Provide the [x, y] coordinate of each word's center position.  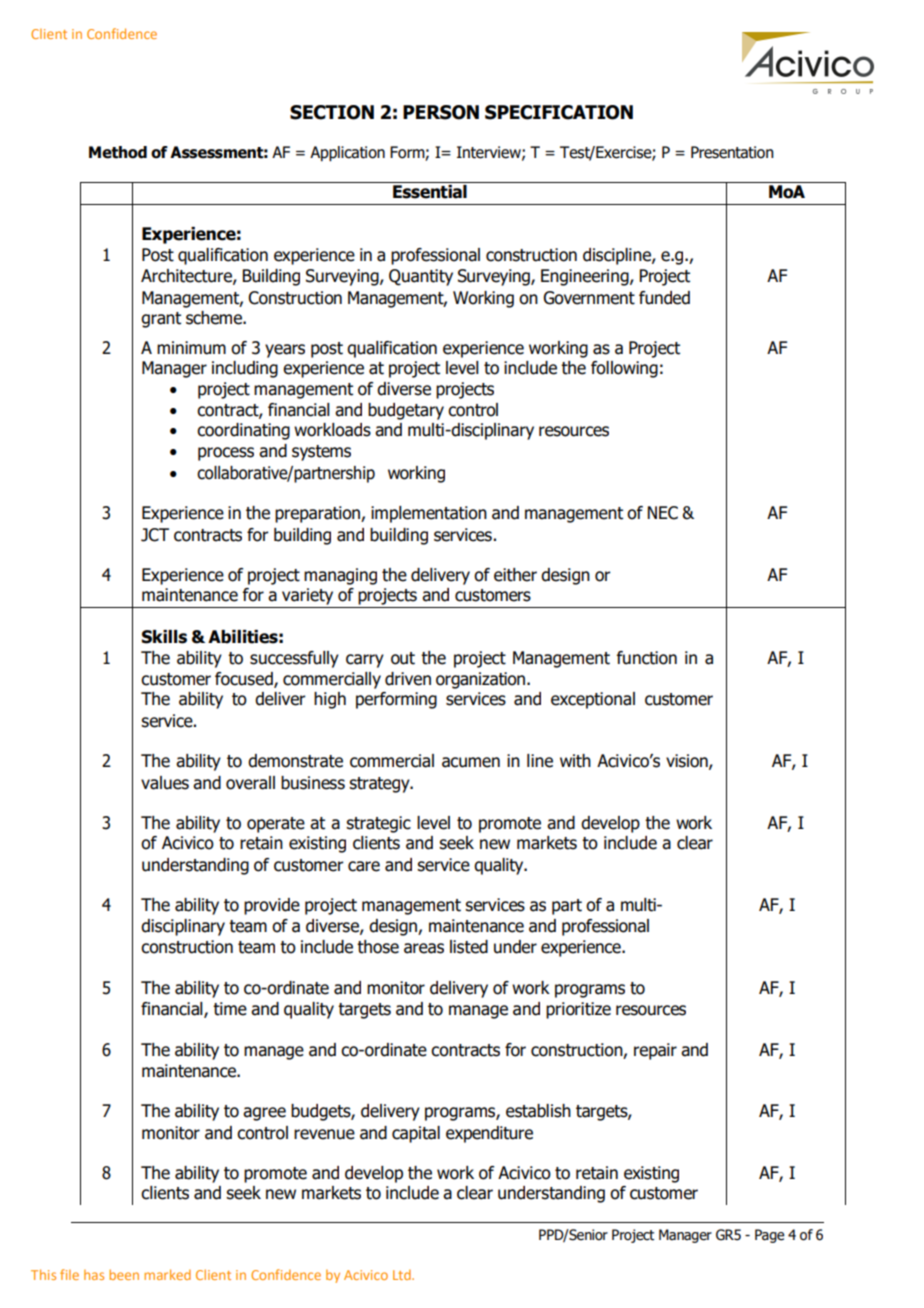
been [124, 1274]
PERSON [441, 112]
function [647, 658]
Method [118, 152]
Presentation [732, 152]
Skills [164, 637]
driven [408, 679]
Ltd [403, 1274]
